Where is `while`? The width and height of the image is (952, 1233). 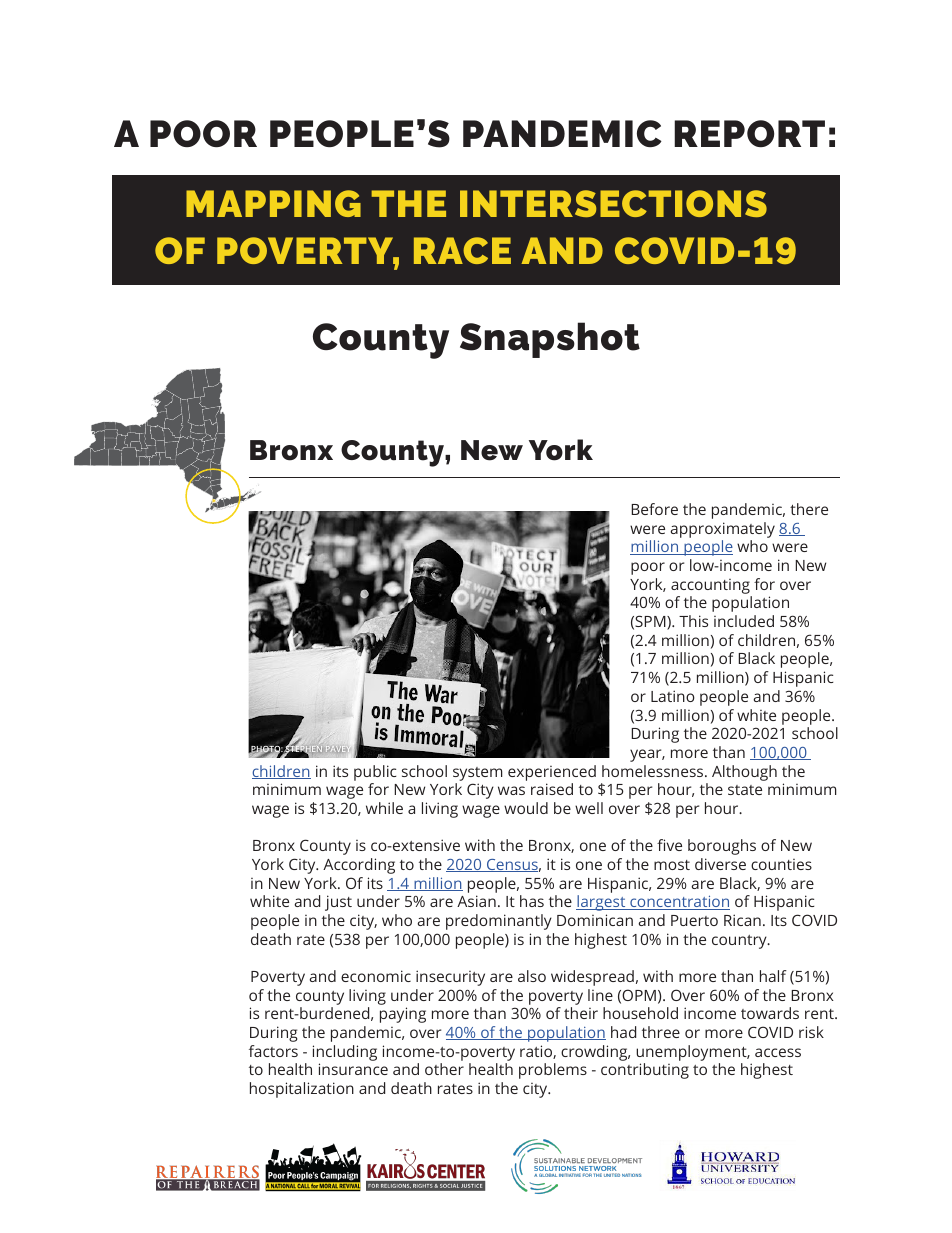
while is located at coordinates (384, 808).
